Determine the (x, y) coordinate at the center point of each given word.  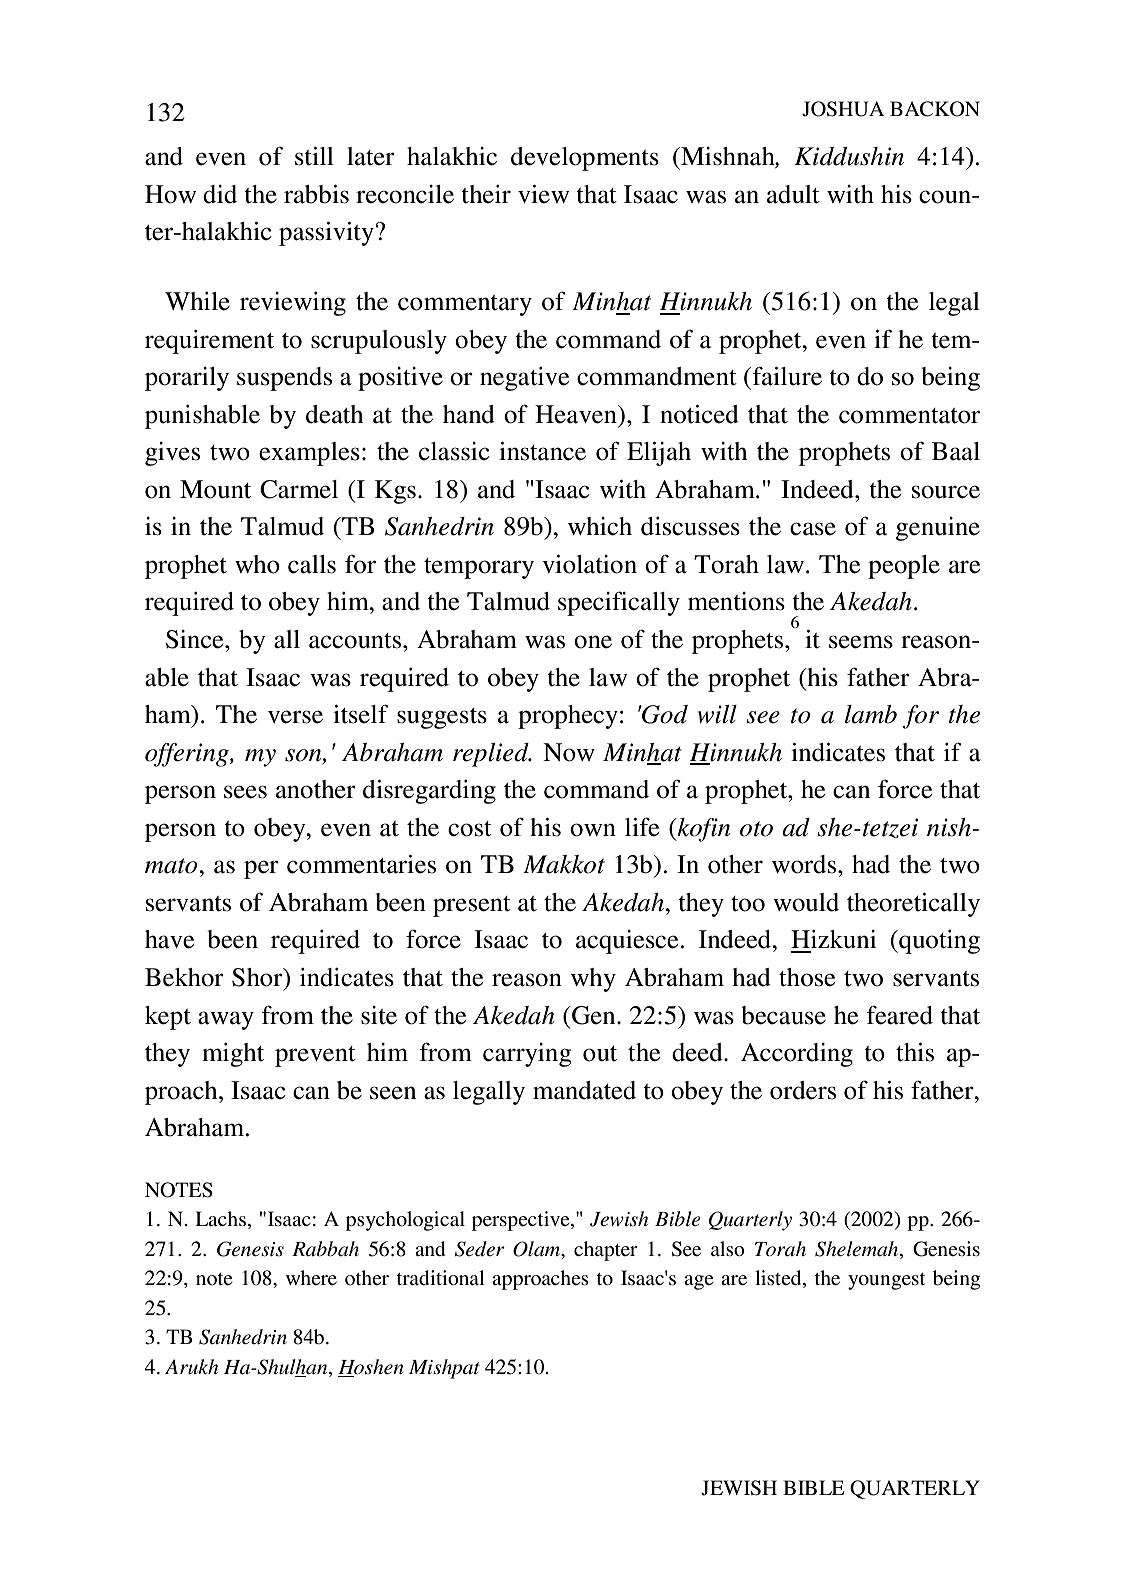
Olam (538, 1249)
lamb (871, 714)
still (314, 156)
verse (295, 717)
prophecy (568, 717)
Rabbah (325, 1249)
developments (585, 159)
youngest (886, 1281)
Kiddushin (849, 156)
